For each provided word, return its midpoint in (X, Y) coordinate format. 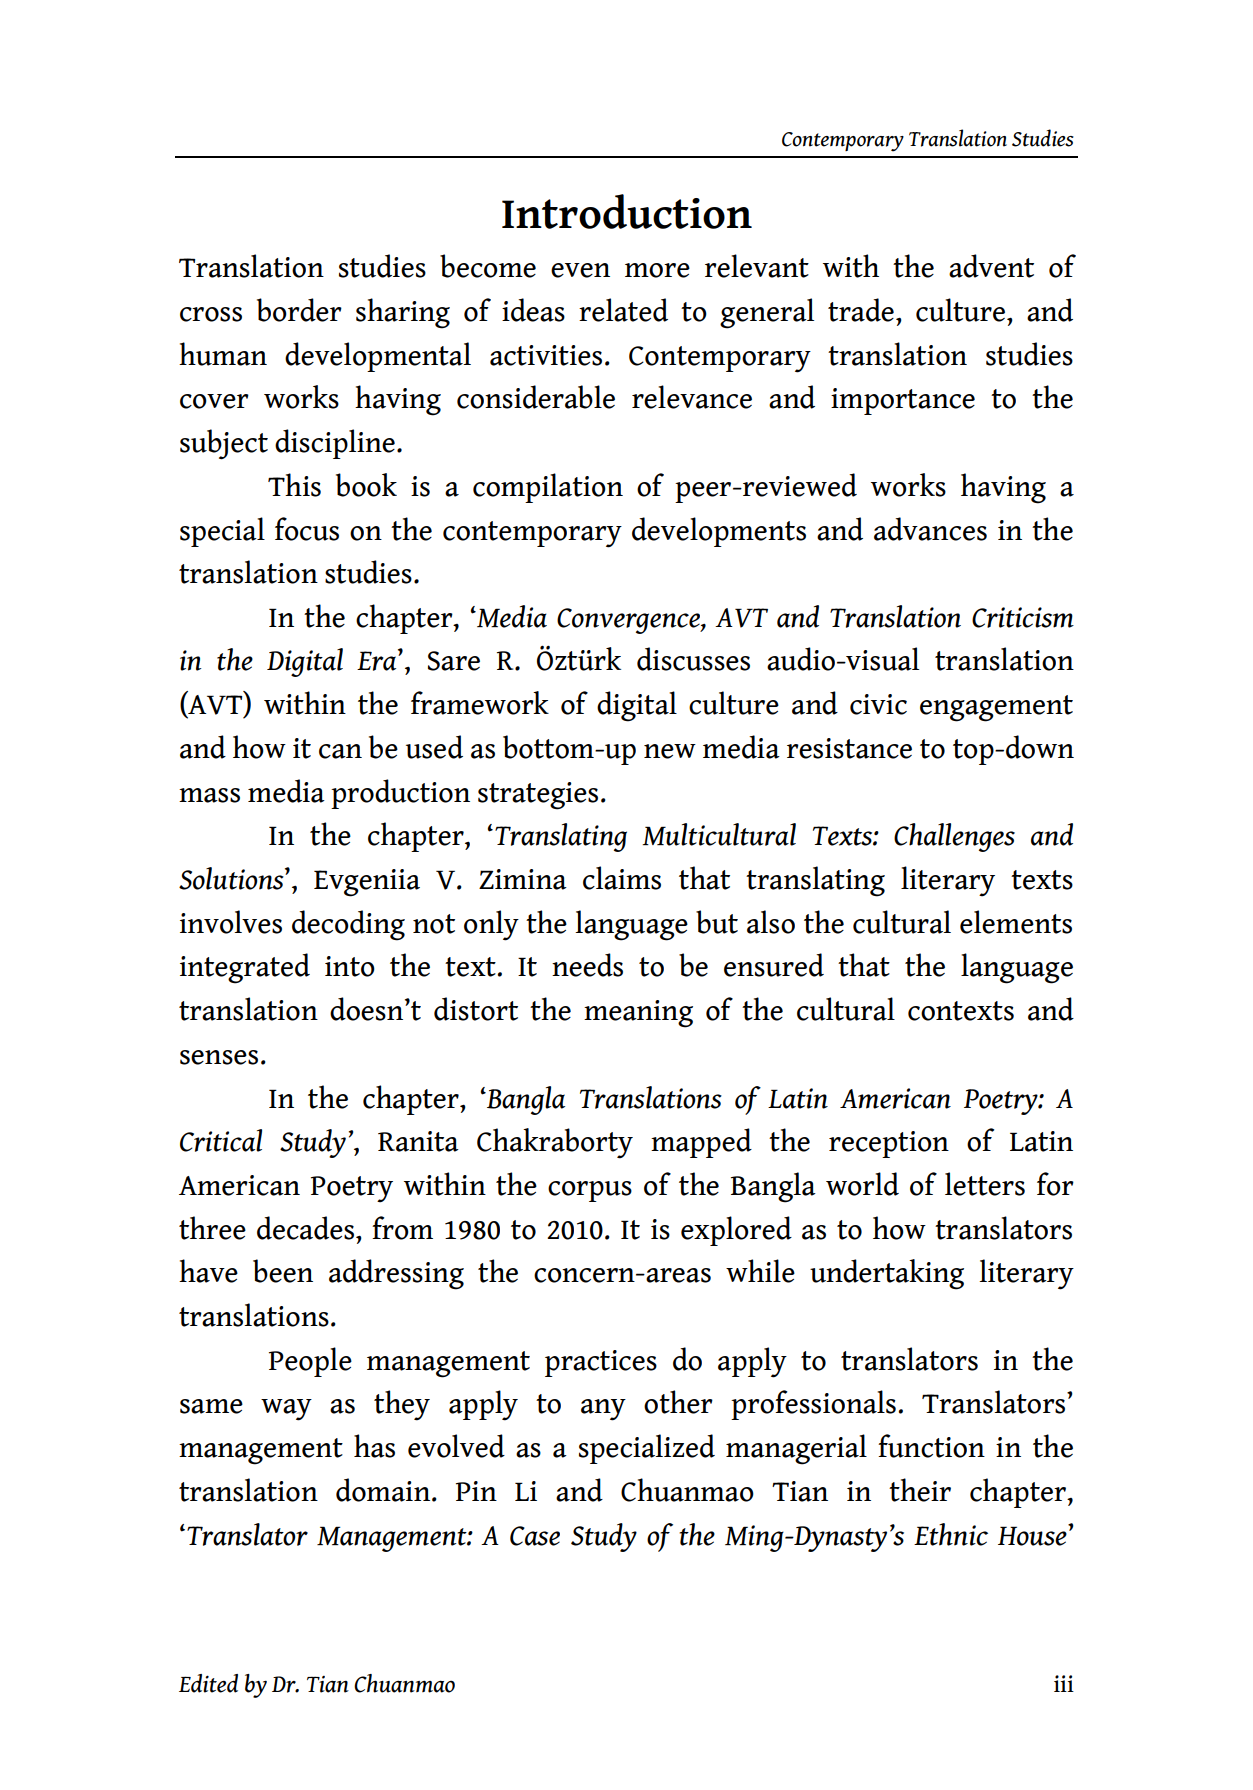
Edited (208, 1683)
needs (587, 965)
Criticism (1023, 617)
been (283, 1271)
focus (307, 529)
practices (601, 1363)
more (657, 270)
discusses (693, 659)
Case (535, 1536)
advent (991, 266)
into (350, 966)
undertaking (887, 1274)
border (299, 310)
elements (1016, 922)
